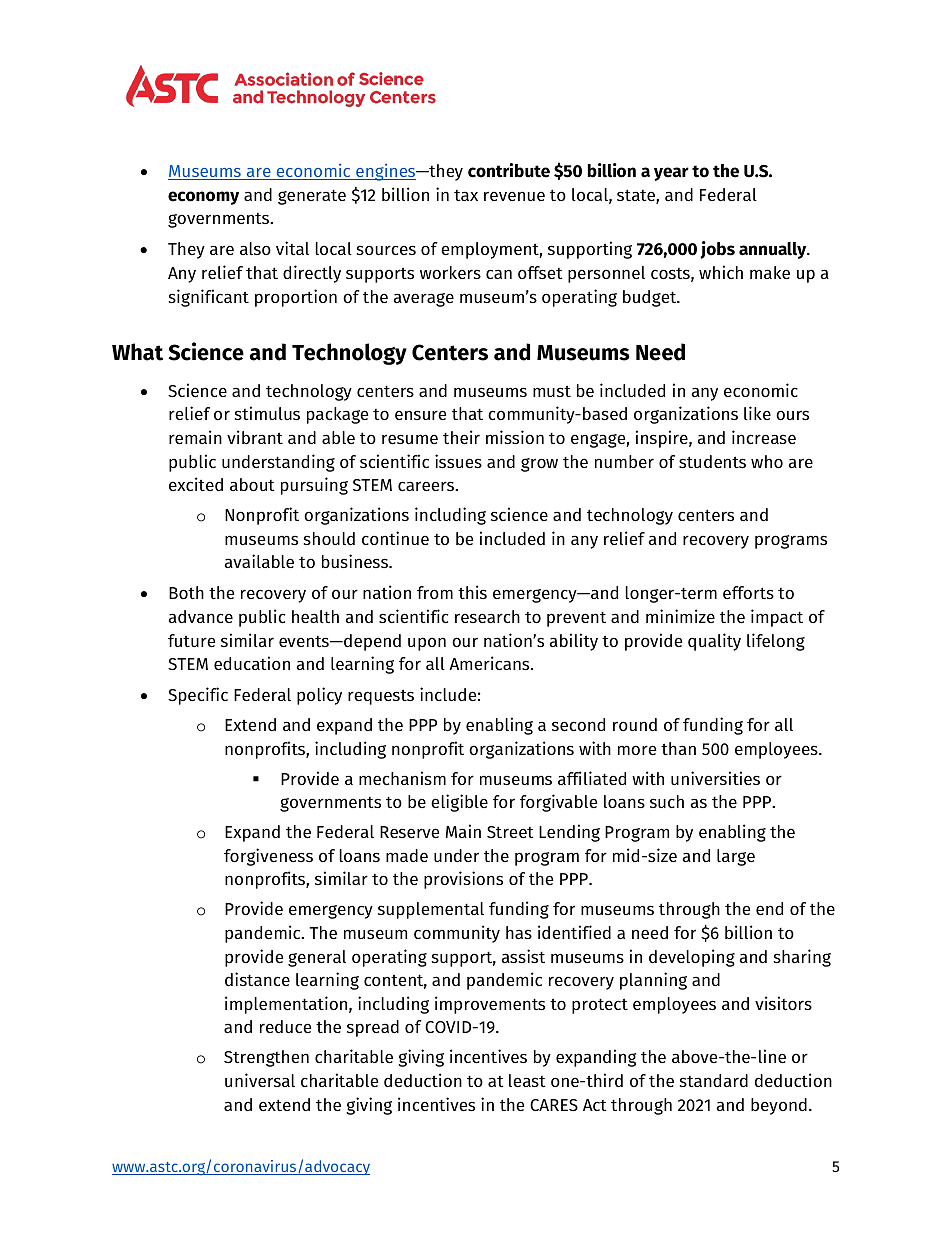 This screenshot has width=952, height=1233. Describe the element at coordinates (714, 642) in the screenshot. I see `quality` at that location.
